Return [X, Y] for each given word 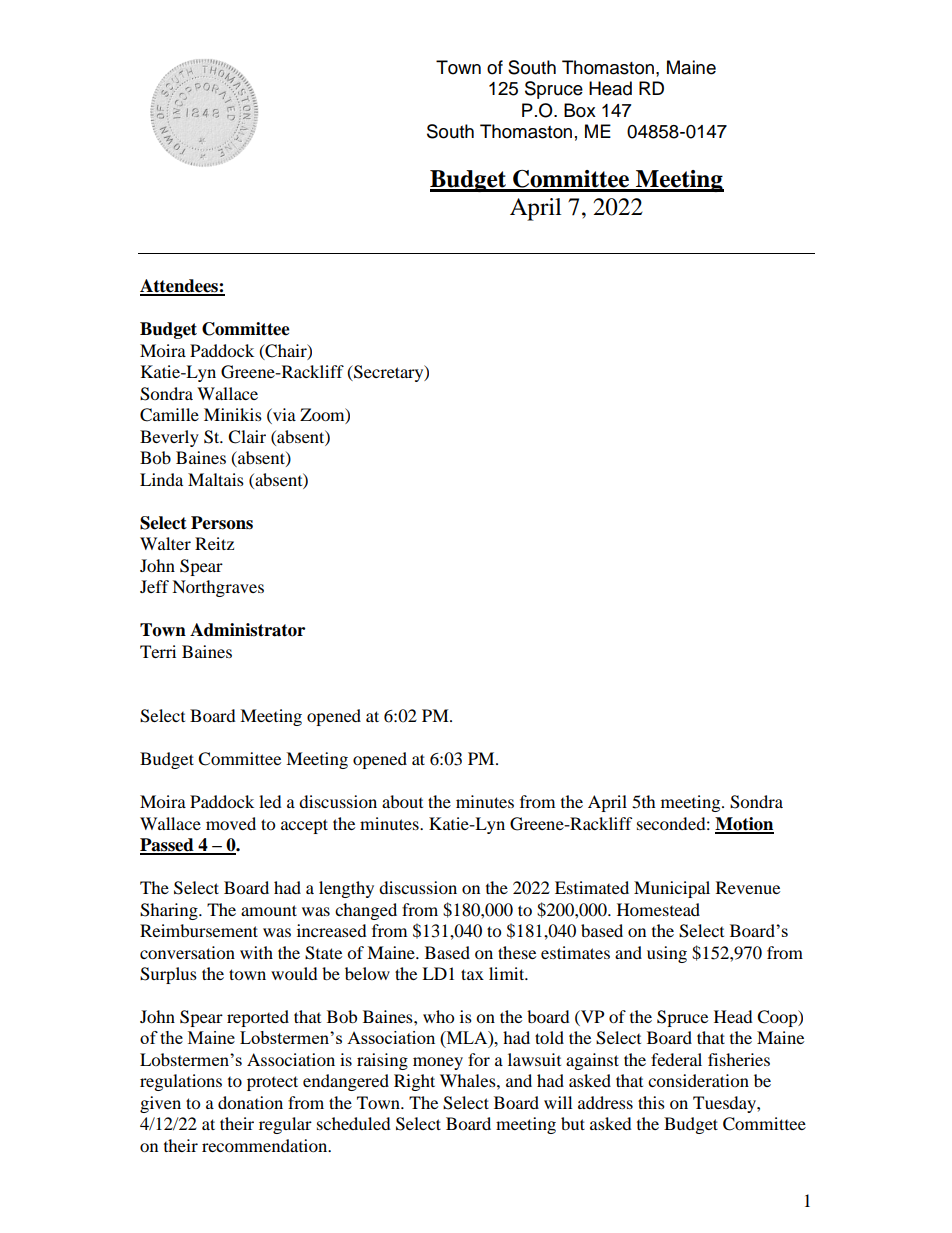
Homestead [658, 909]
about [402, 801]
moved [231, 823]
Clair [247, 437]
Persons [222, 523]
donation [250, 1102]
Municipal [672, 889]
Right [414, 1082]
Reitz [214, 543]
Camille [169, 415]
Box [580, 110]
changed [366, 911]
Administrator [247, 630]
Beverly [169, 438]
